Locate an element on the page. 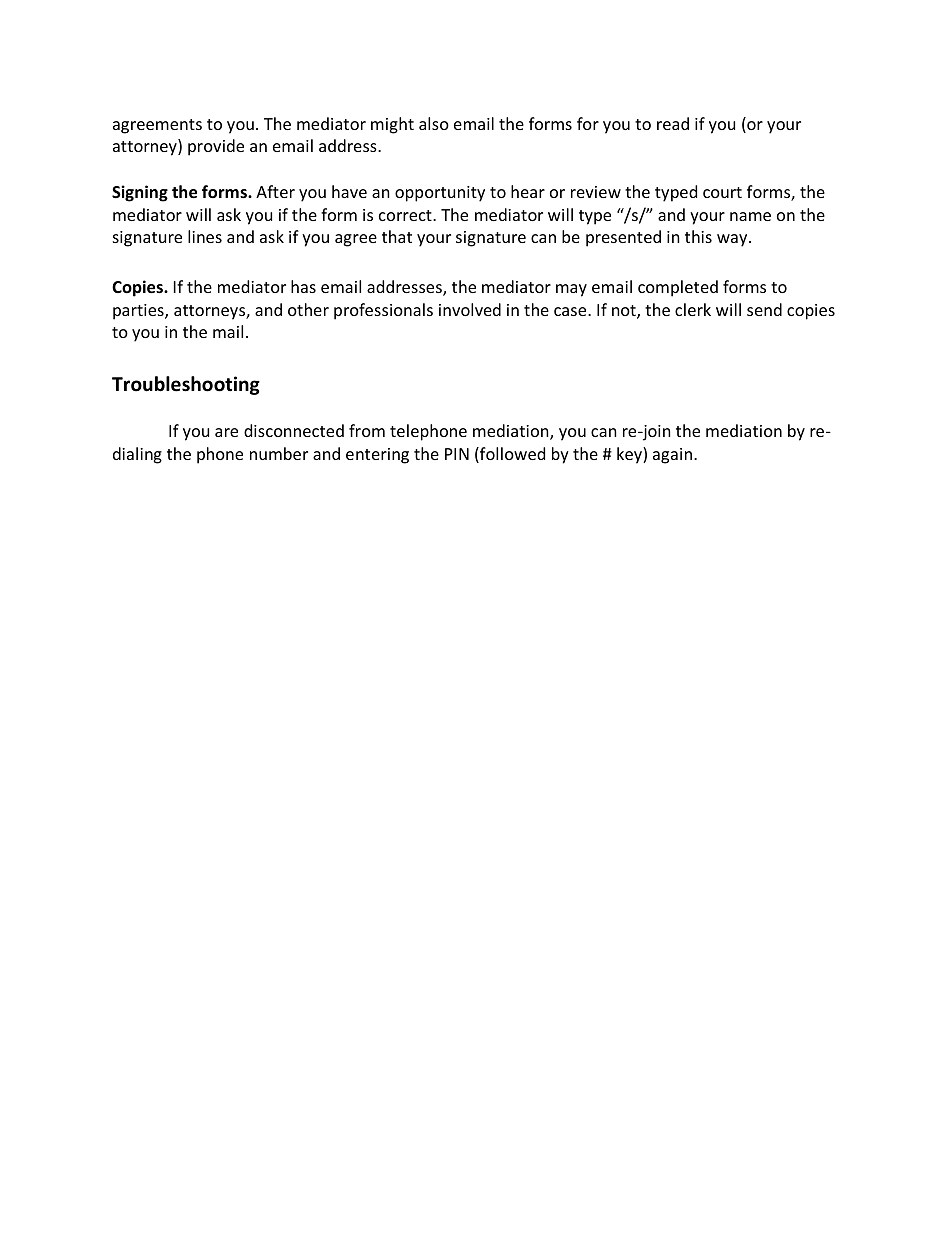  again is located at coordinates (672, 456).
